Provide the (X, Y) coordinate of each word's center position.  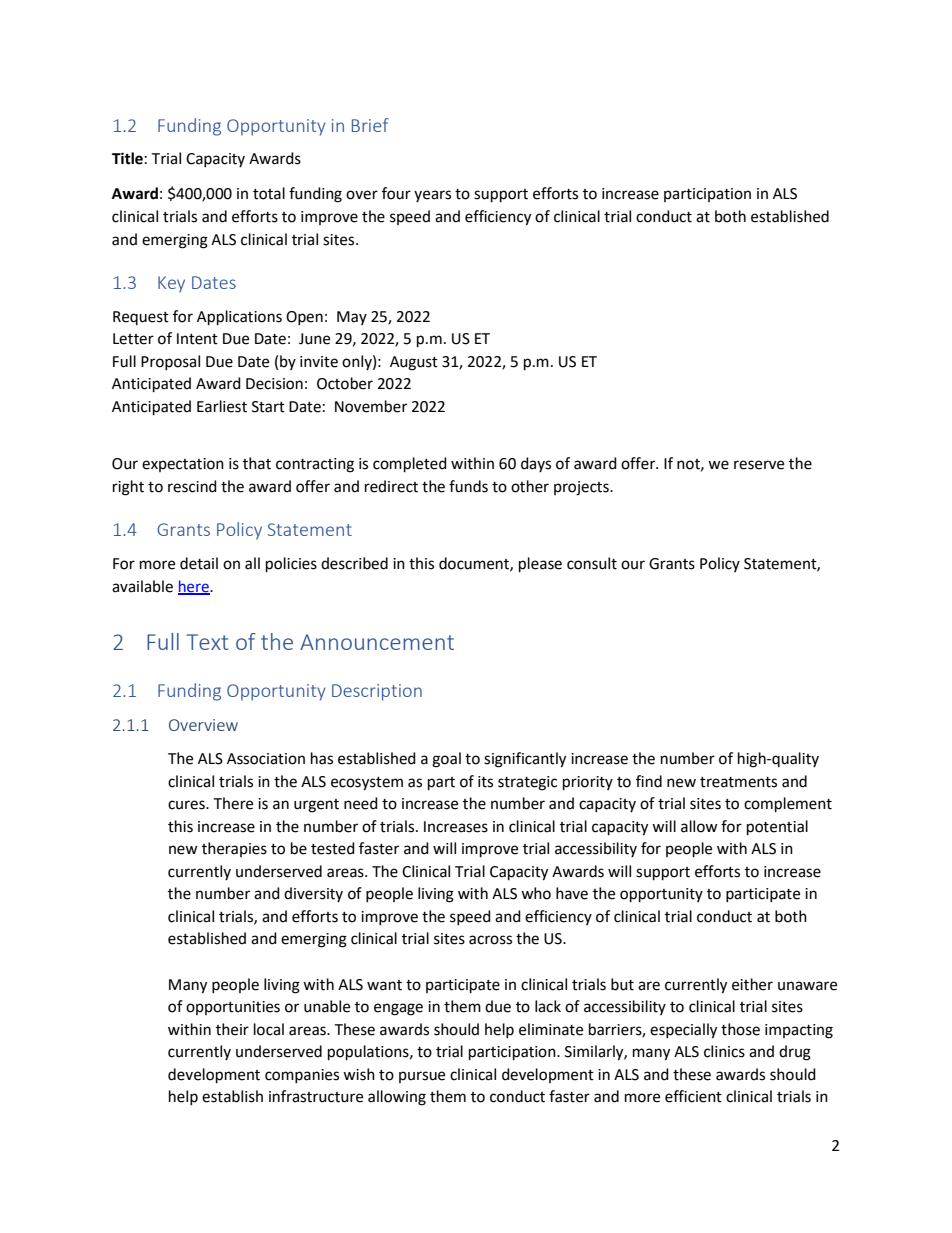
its (485, 782)
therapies (234, 849)
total (269, 193)
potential (777, 828)
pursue (422, 1077)
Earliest (222, 406)
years (432, 196)
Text (207, 642)
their (232, 1029)
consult (592, 563)
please (540, 565)
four (396, 193)
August (414, 363)
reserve (759, 465)
